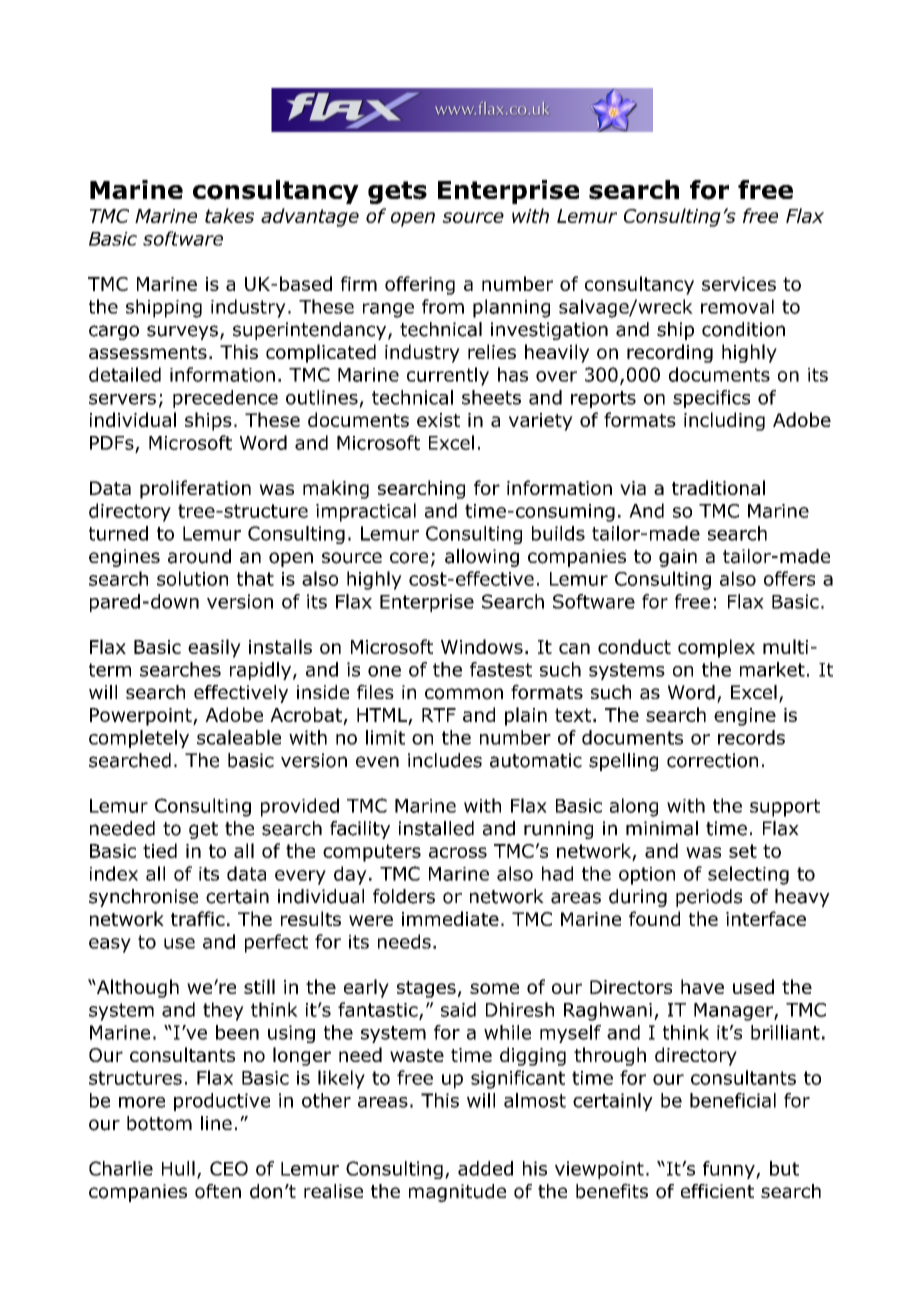  Describe the element at coordinates (142, 717) in the screenshot. I see `Powerpoint` at that location.
